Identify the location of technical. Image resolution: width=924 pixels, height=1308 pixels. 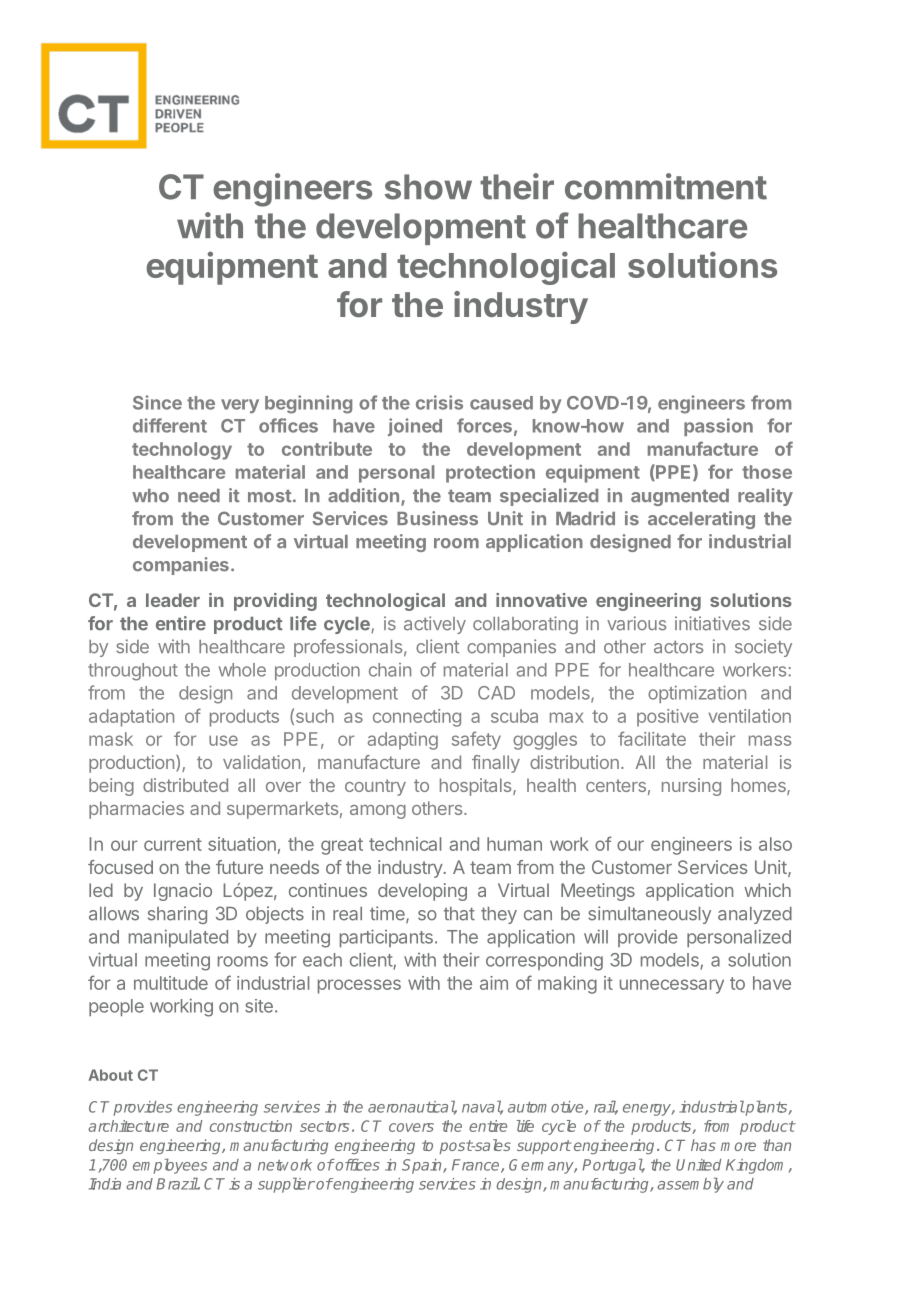
(405, 844).
